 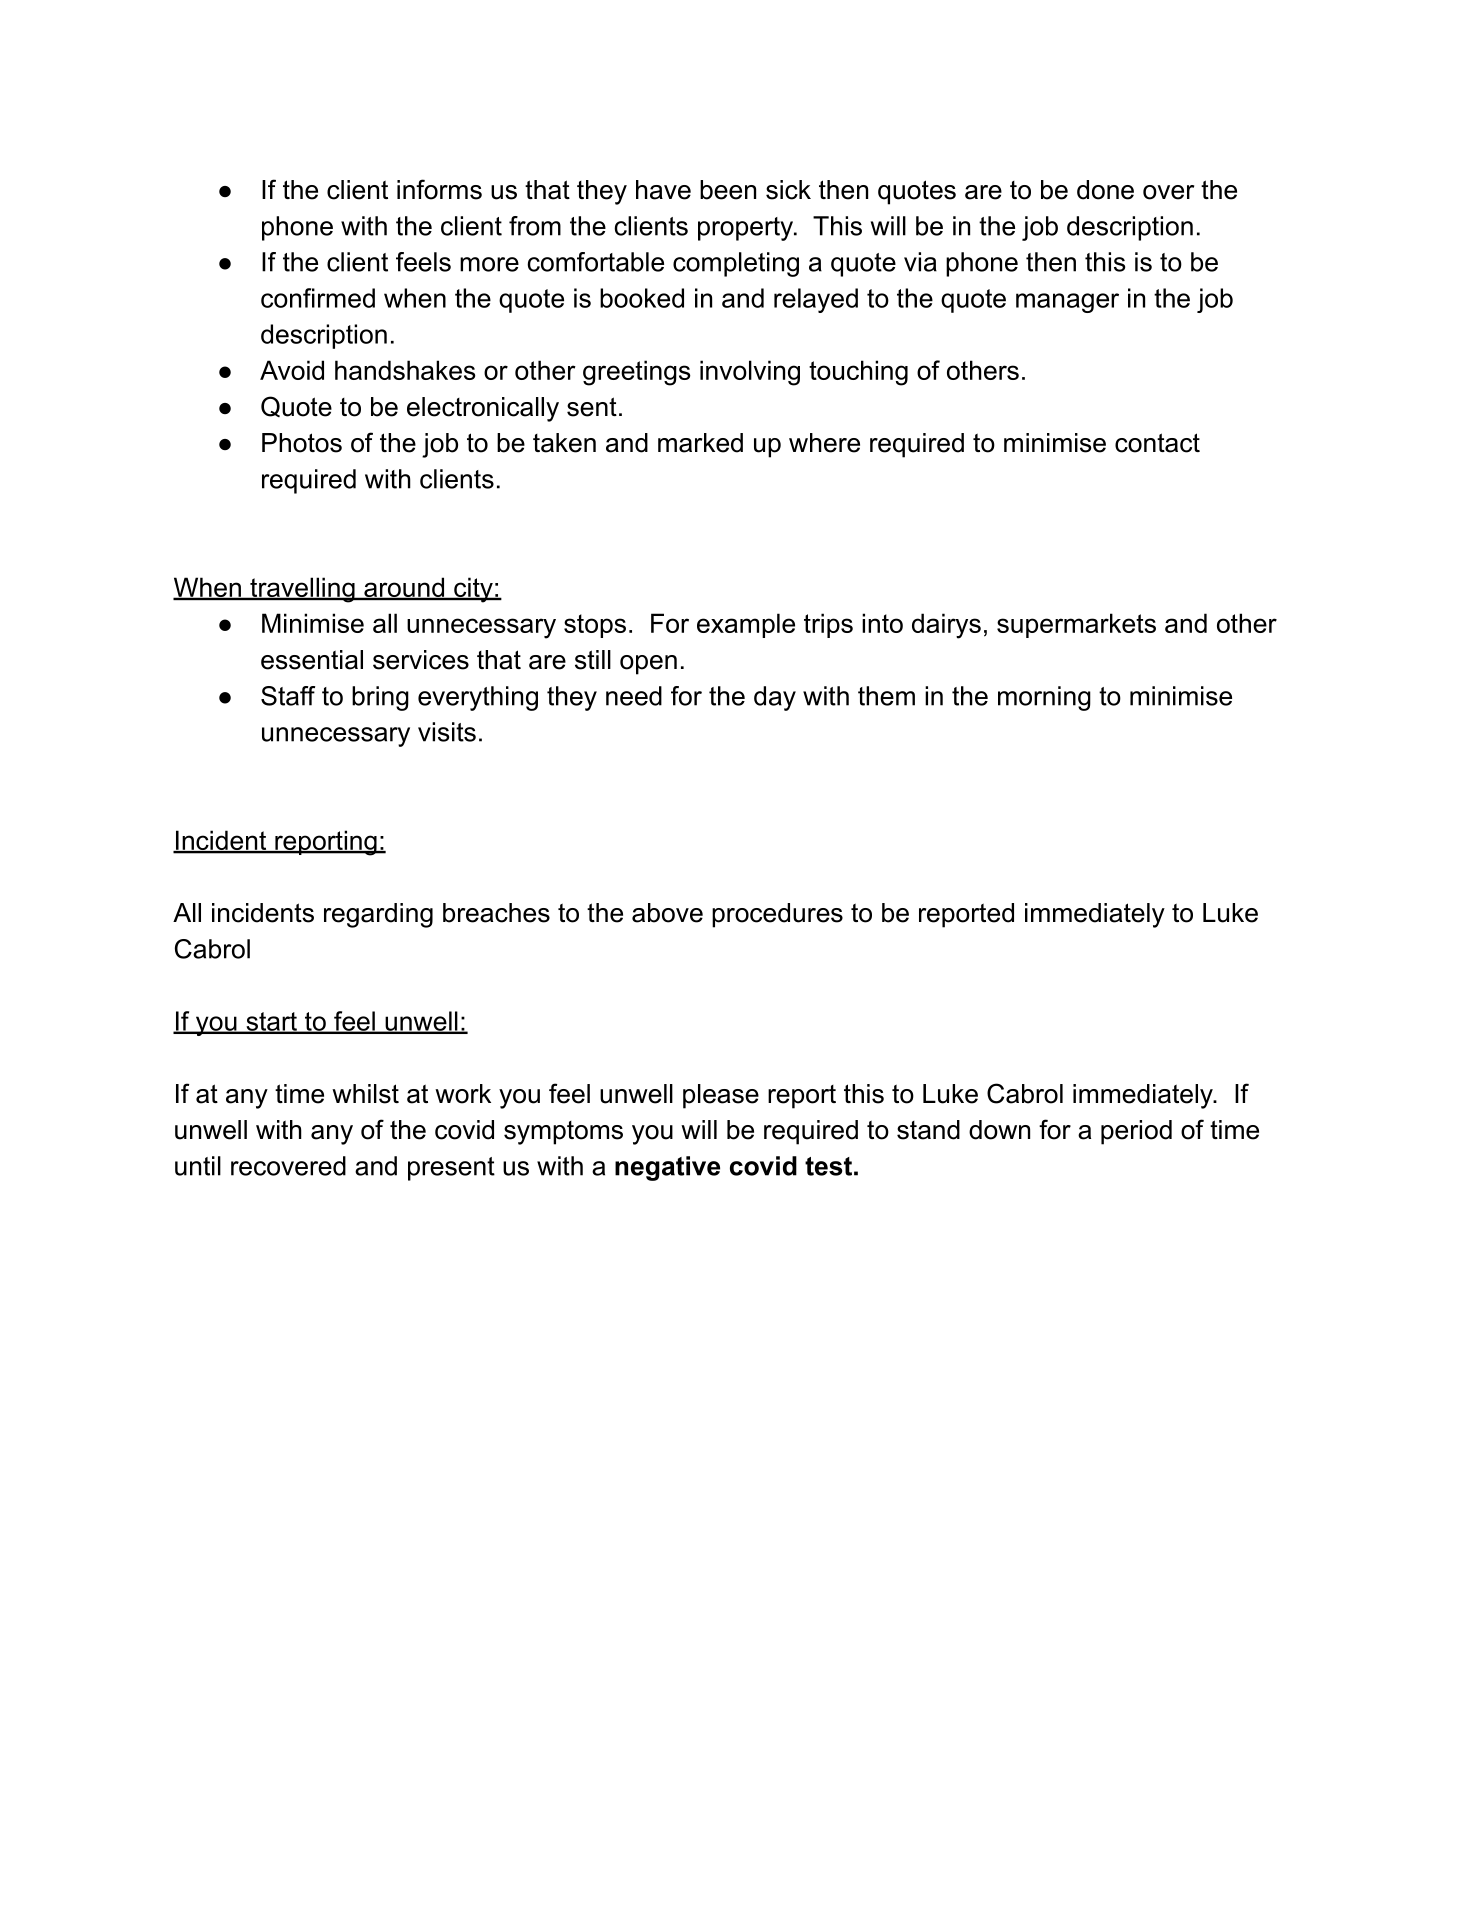 What do you see at coordinates (365, 1094) in the screenshot?
I see `whilst` at bounding box center [365, 1094].
